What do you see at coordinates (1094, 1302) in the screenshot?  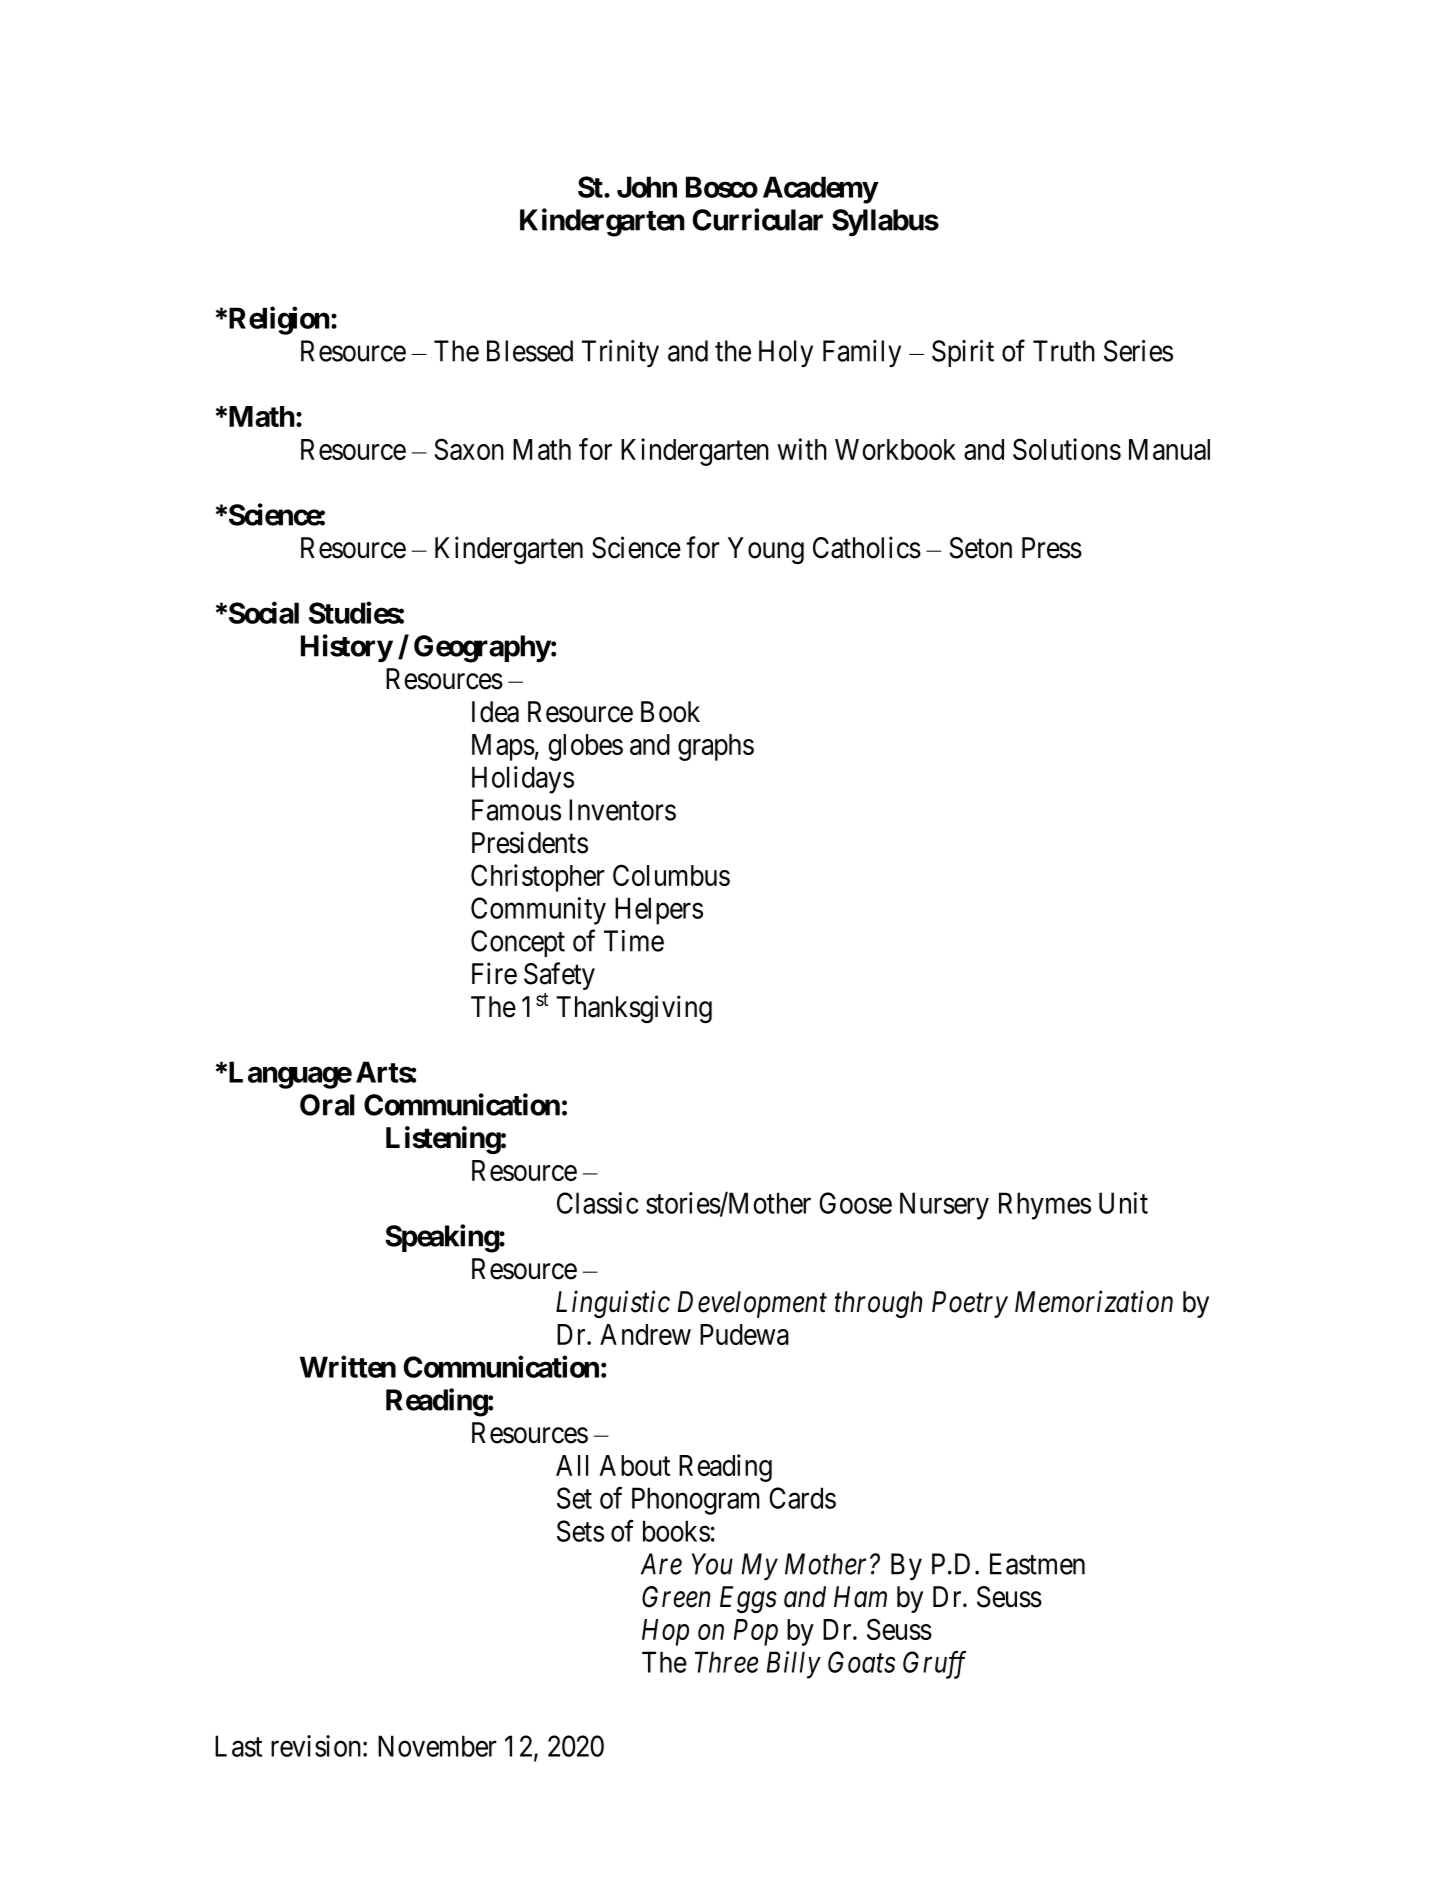 I see `Memorization` at bounding box center [1094, 1302].
